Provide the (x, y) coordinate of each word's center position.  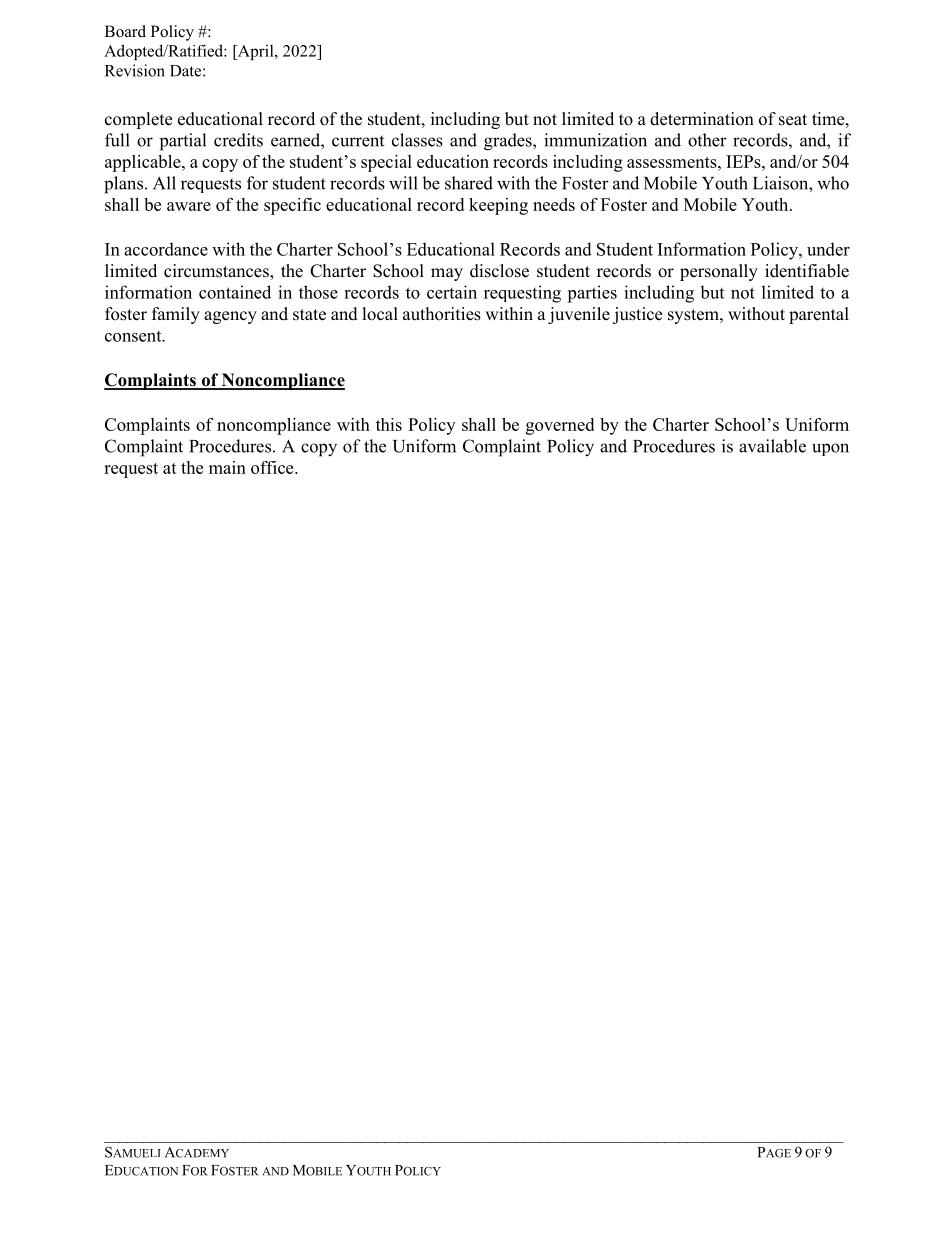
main (227, 467)
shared (469, 183)
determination (702, 119)
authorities (442, 314)
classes (417, 140)
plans (125, 185)
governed (560, 426)
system (694, 316)
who (833, 183)
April (255, 52)
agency (230, 317)
